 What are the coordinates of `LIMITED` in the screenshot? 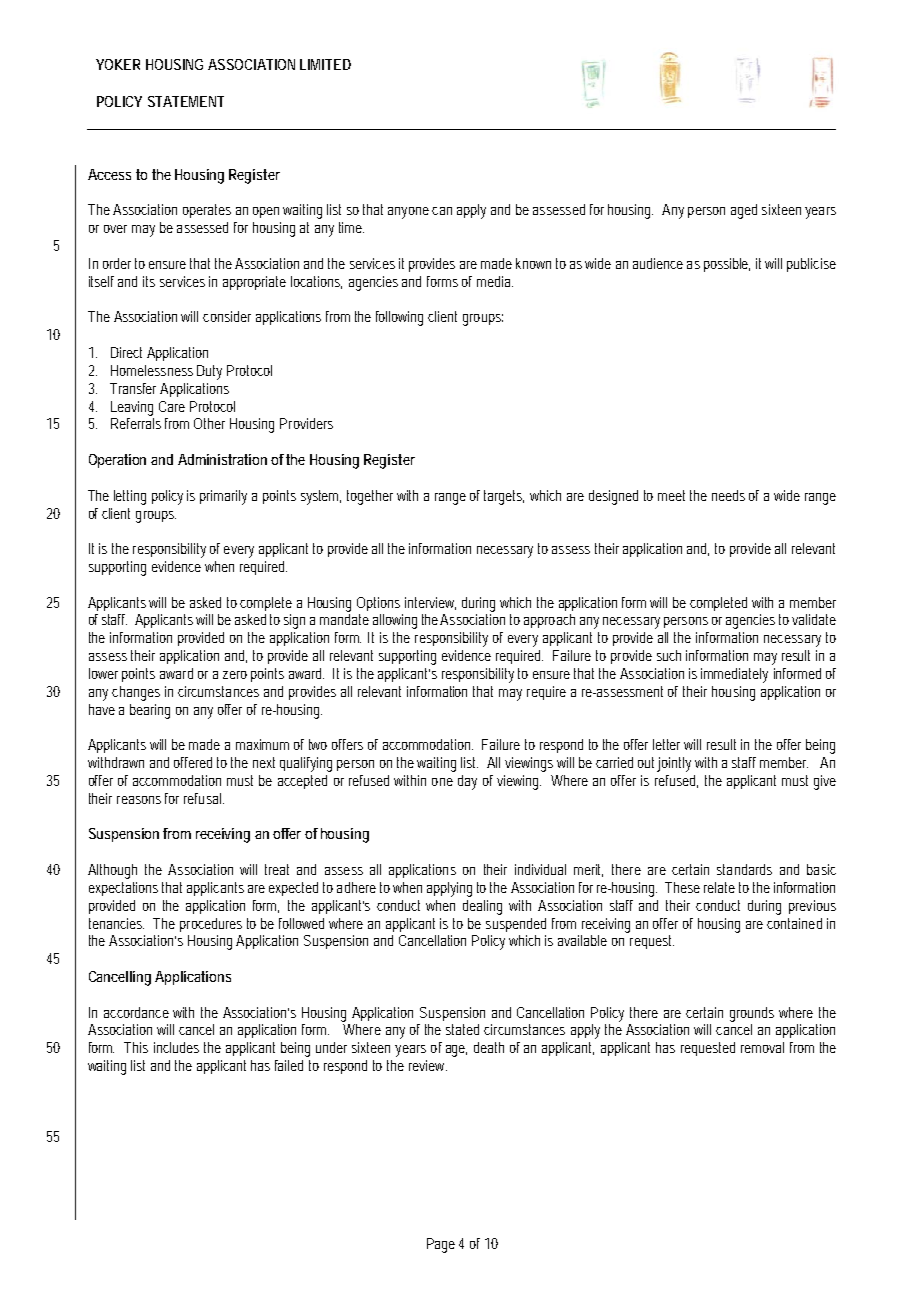 It's located at (325, 64).
